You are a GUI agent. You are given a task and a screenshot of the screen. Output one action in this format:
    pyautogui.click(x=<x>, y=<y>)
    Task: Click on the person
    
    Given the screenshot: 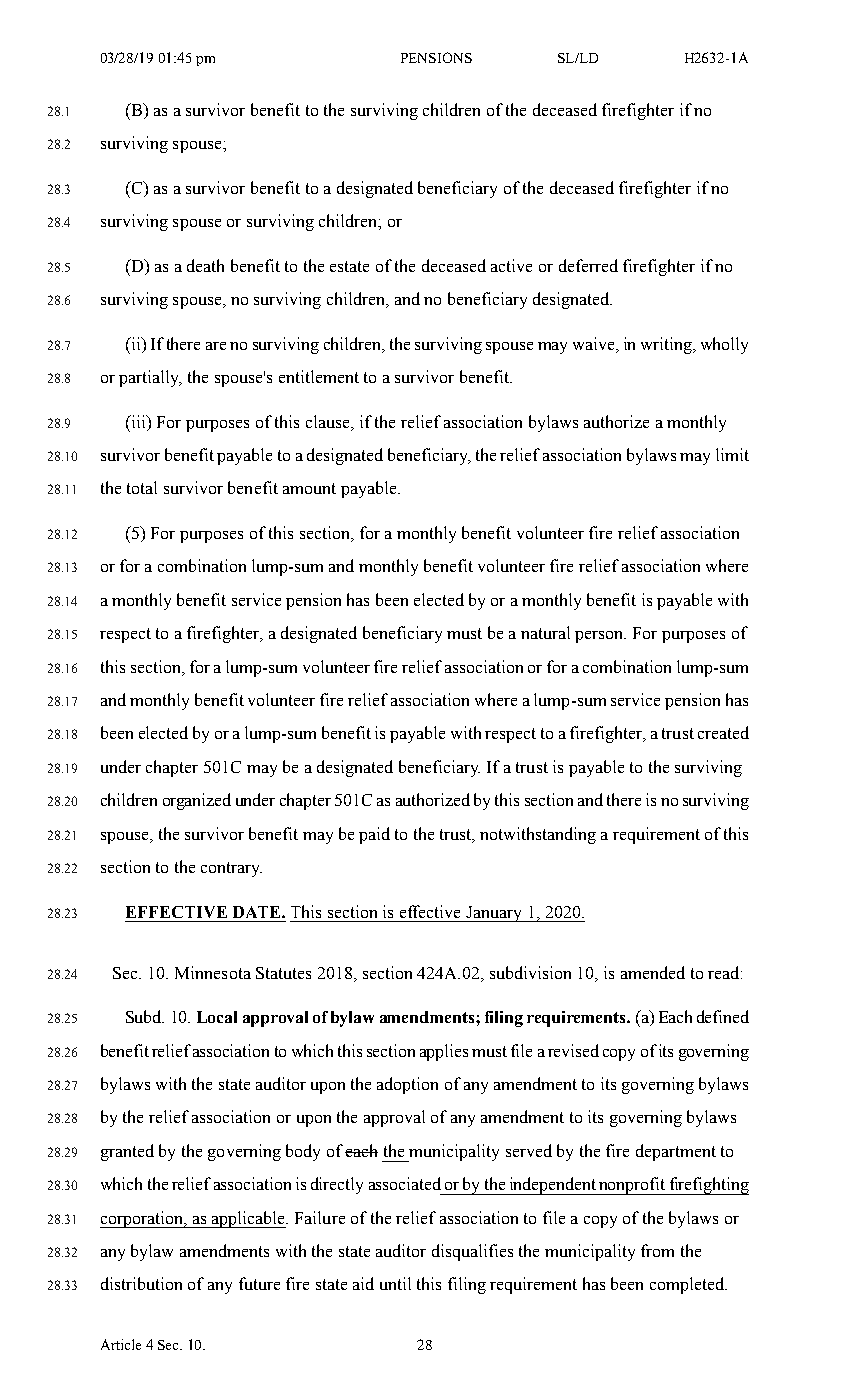 What is the action you would take?
    pyautogui.click(x=600, y=637)
